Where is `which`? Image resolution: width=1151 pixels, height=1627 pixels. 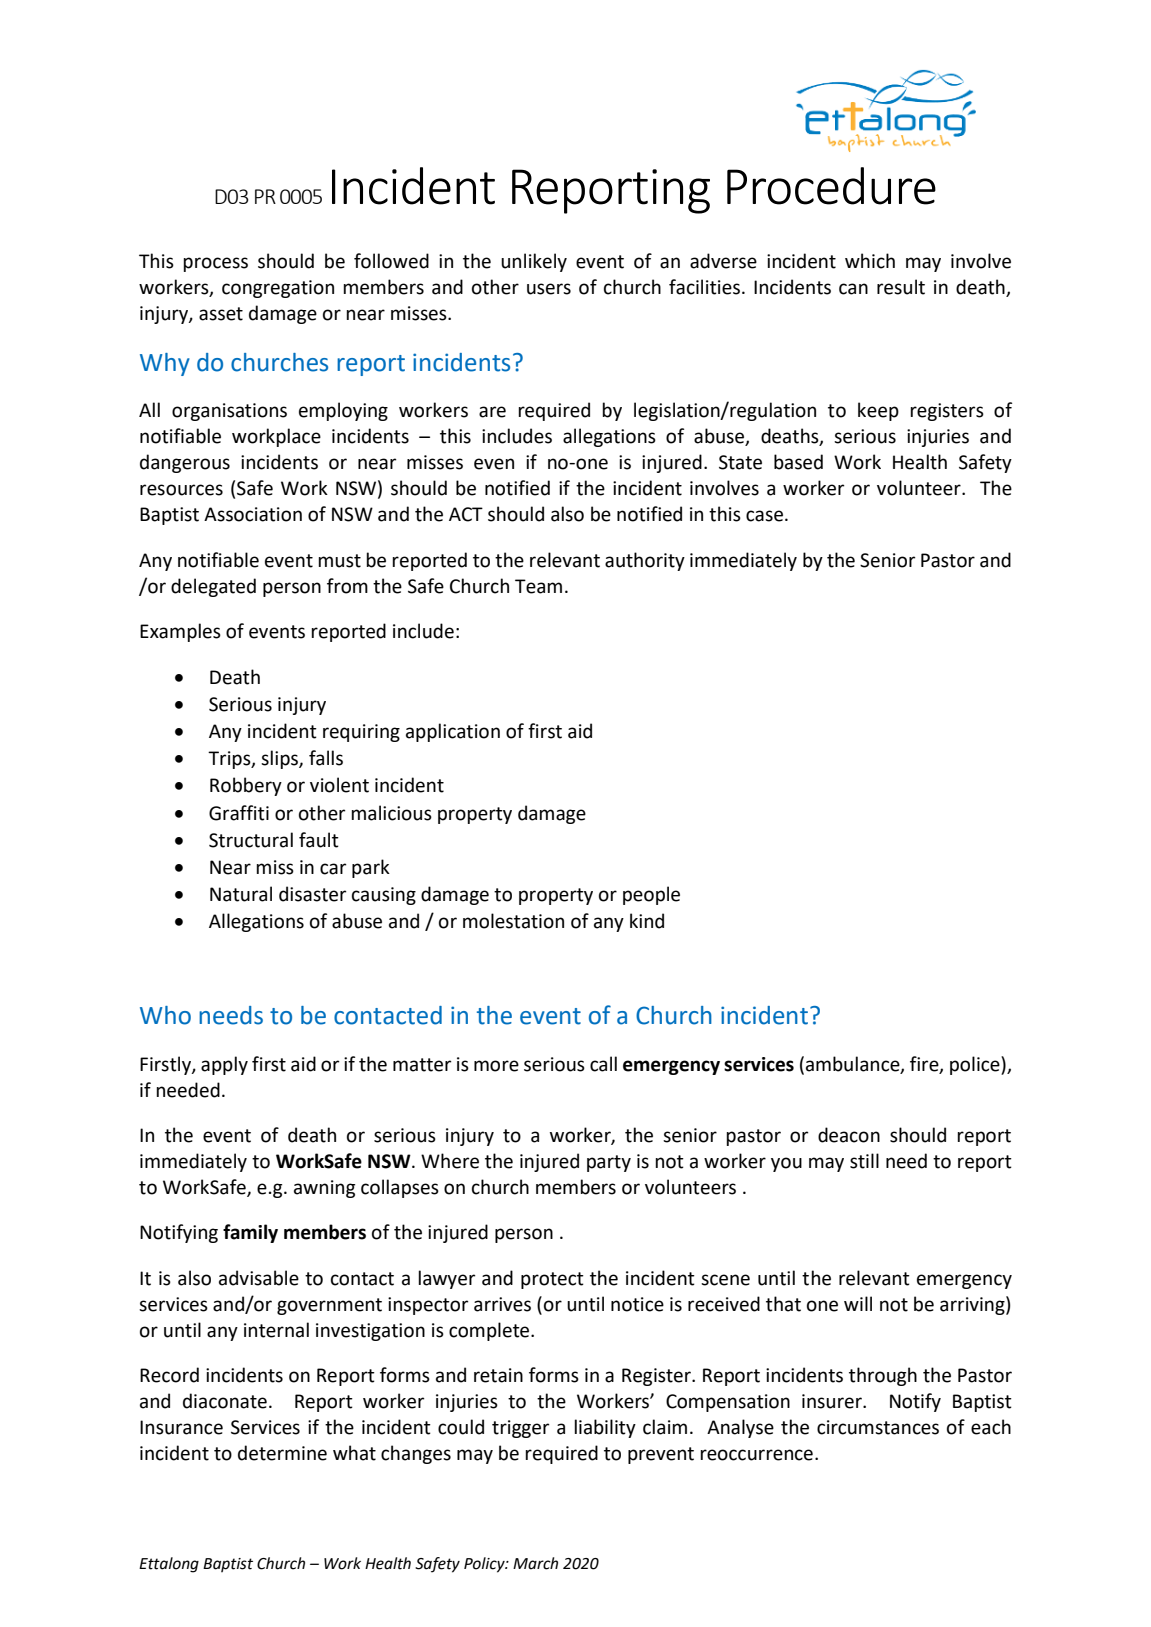 which is located at coordinates (870, 261).
